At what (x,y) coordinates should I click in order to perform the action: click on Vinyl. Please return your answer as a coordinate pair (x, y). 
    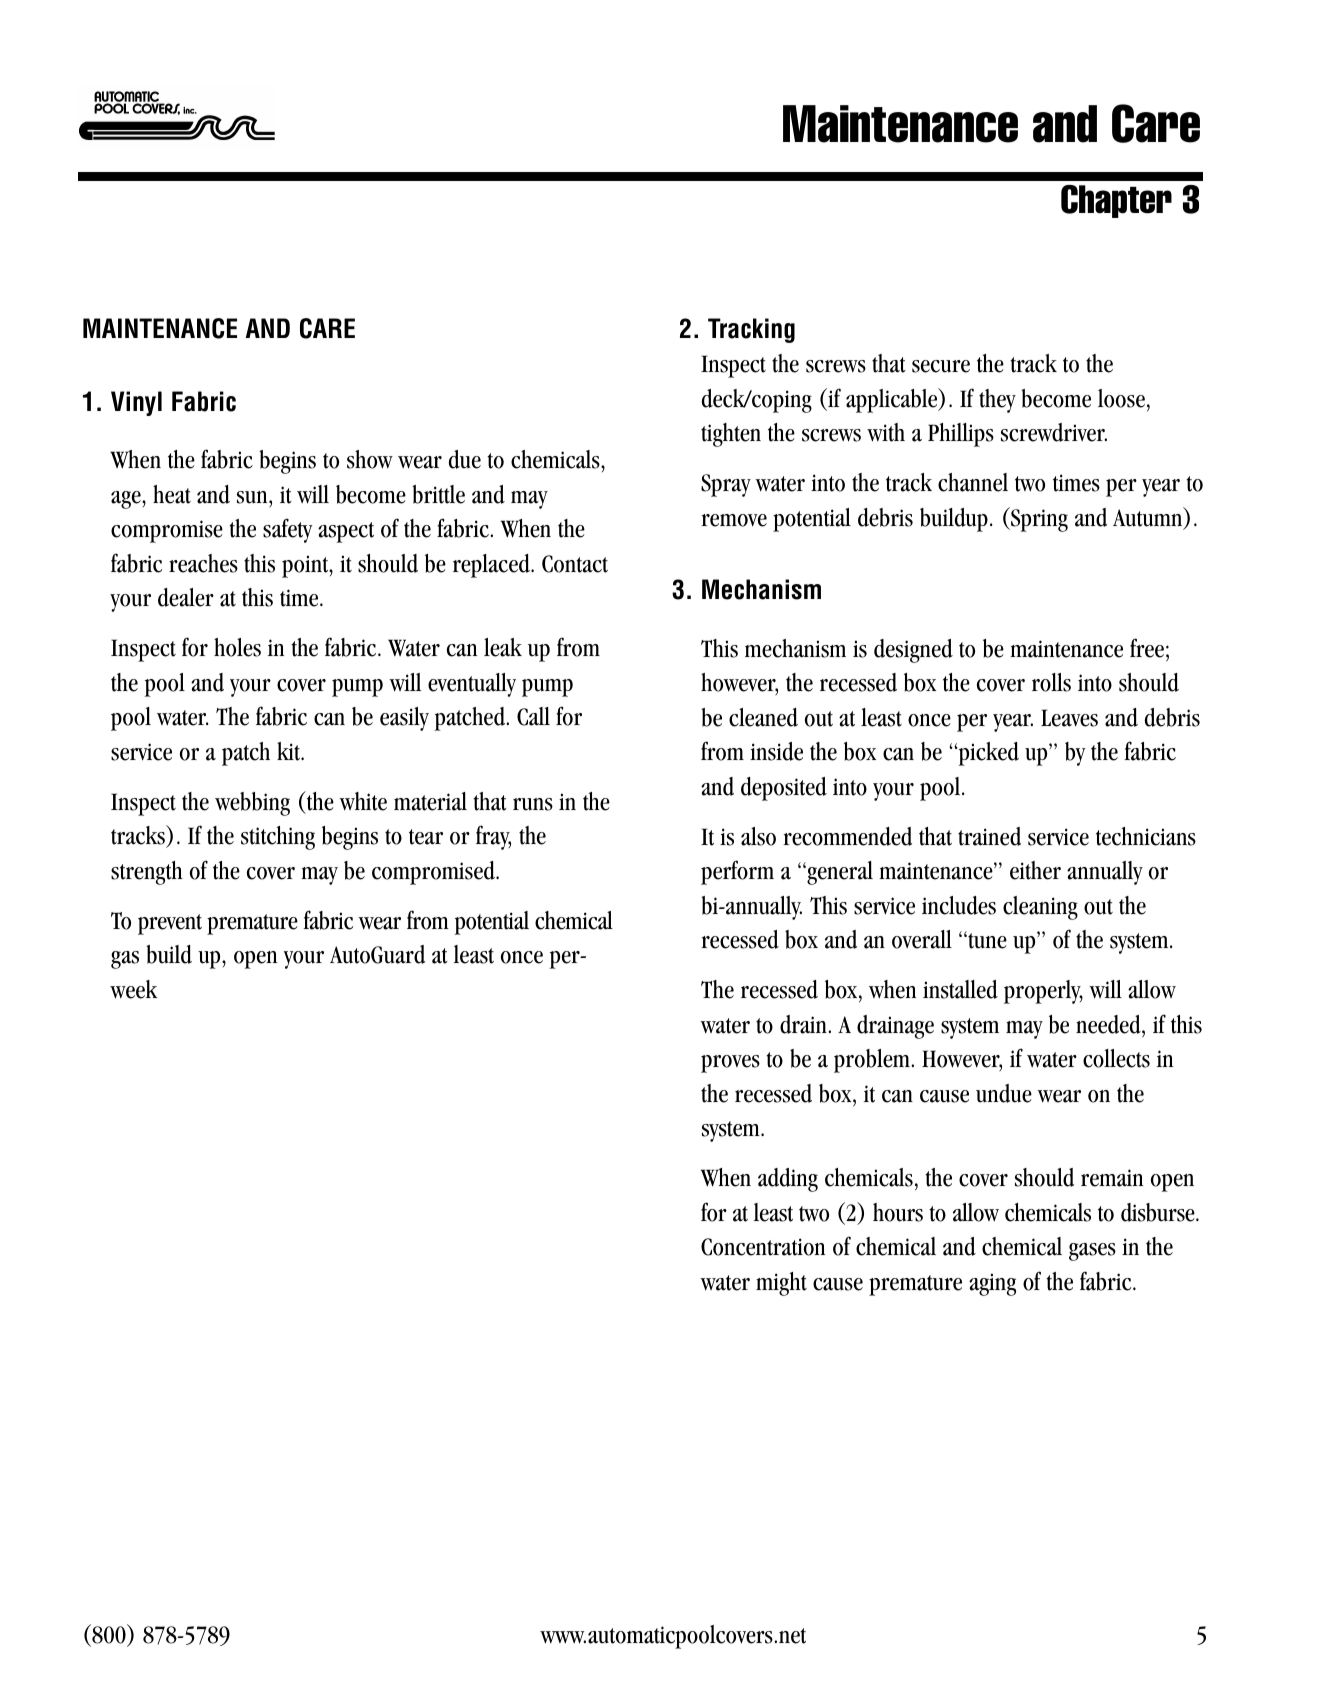
    Looking at the image, I should click on (136, 403).
